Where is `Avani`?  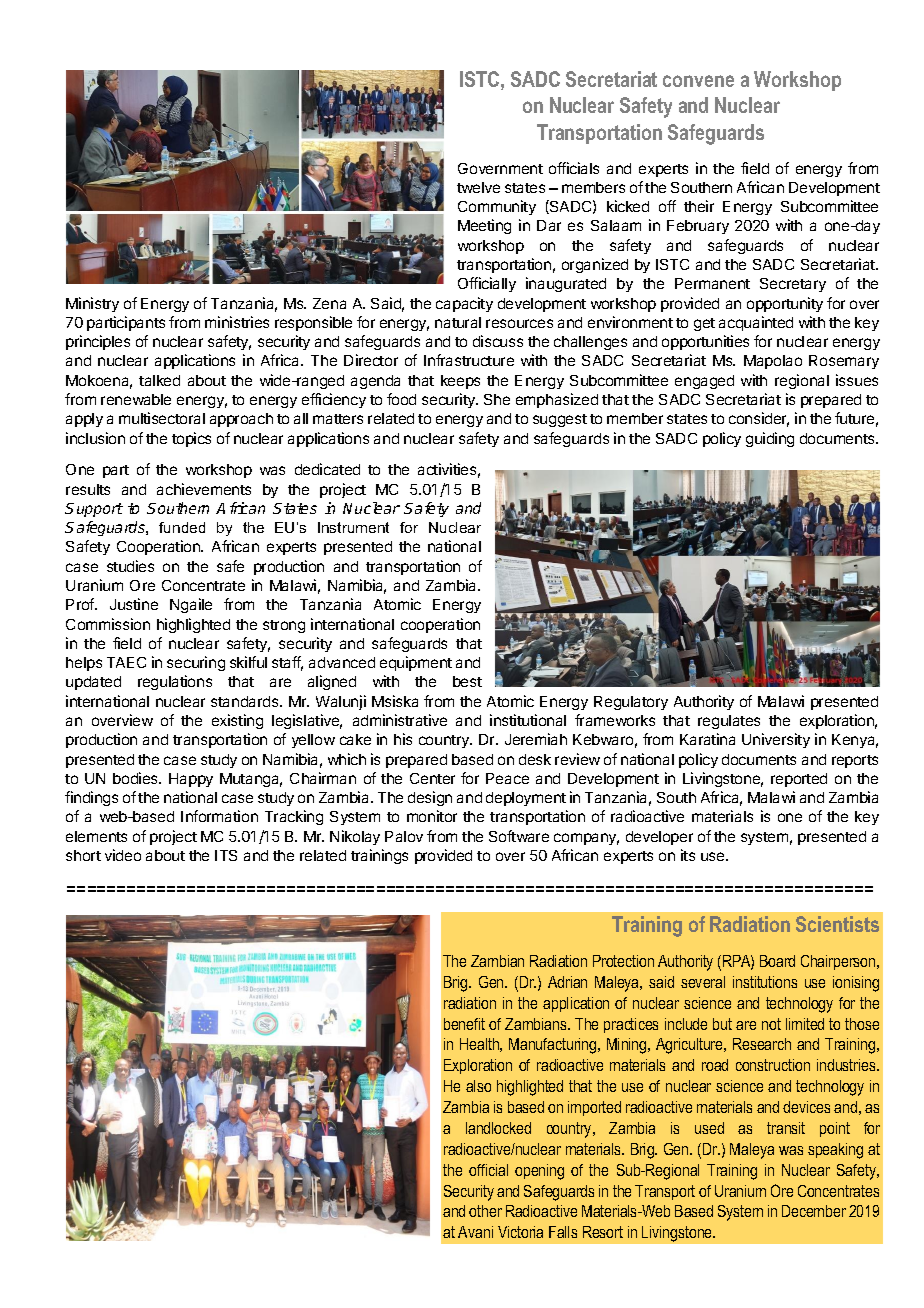
Avani is located at coordinates (475, 1232).
